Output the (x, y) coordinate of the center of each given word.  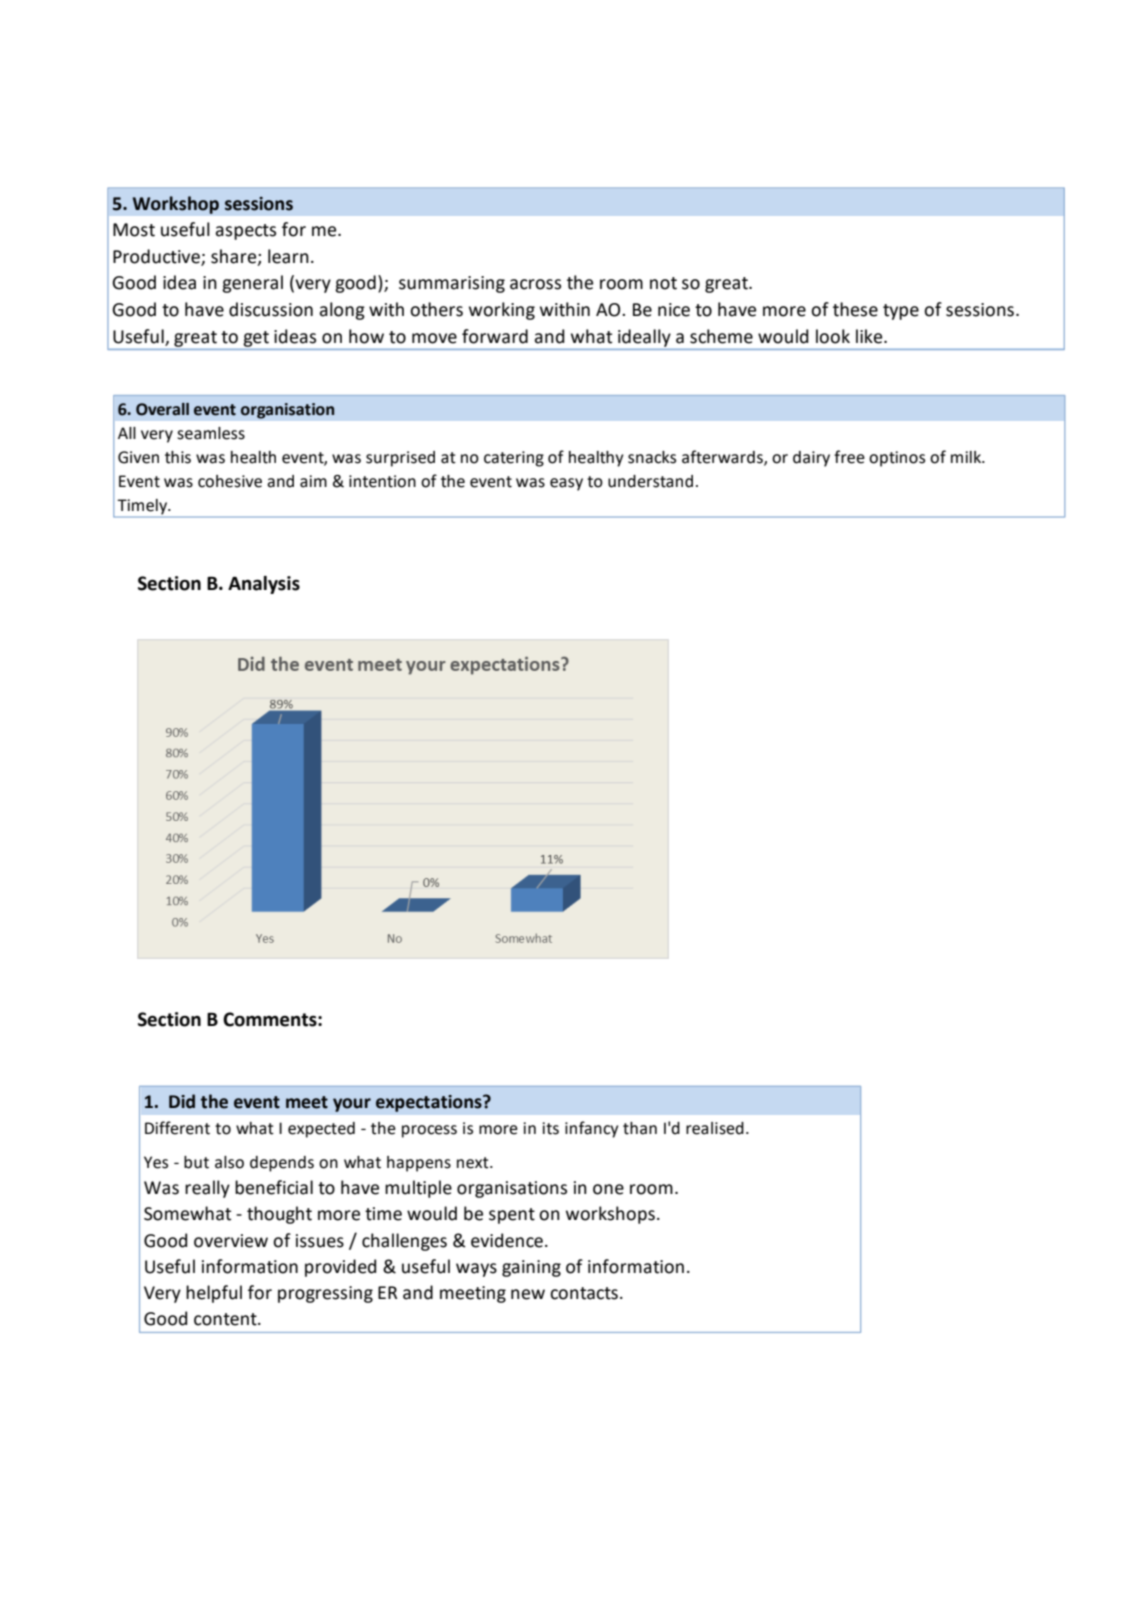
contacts (584, 1293)
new (528, 1294)
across (535, 284)
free (849, 457)
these (855, 309)
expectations (430, 1103)
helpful (214, 1294)
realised (715, 1128)
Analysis (264, 585)
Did (182, 1101)
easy (566, 484)
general (252, 284)
